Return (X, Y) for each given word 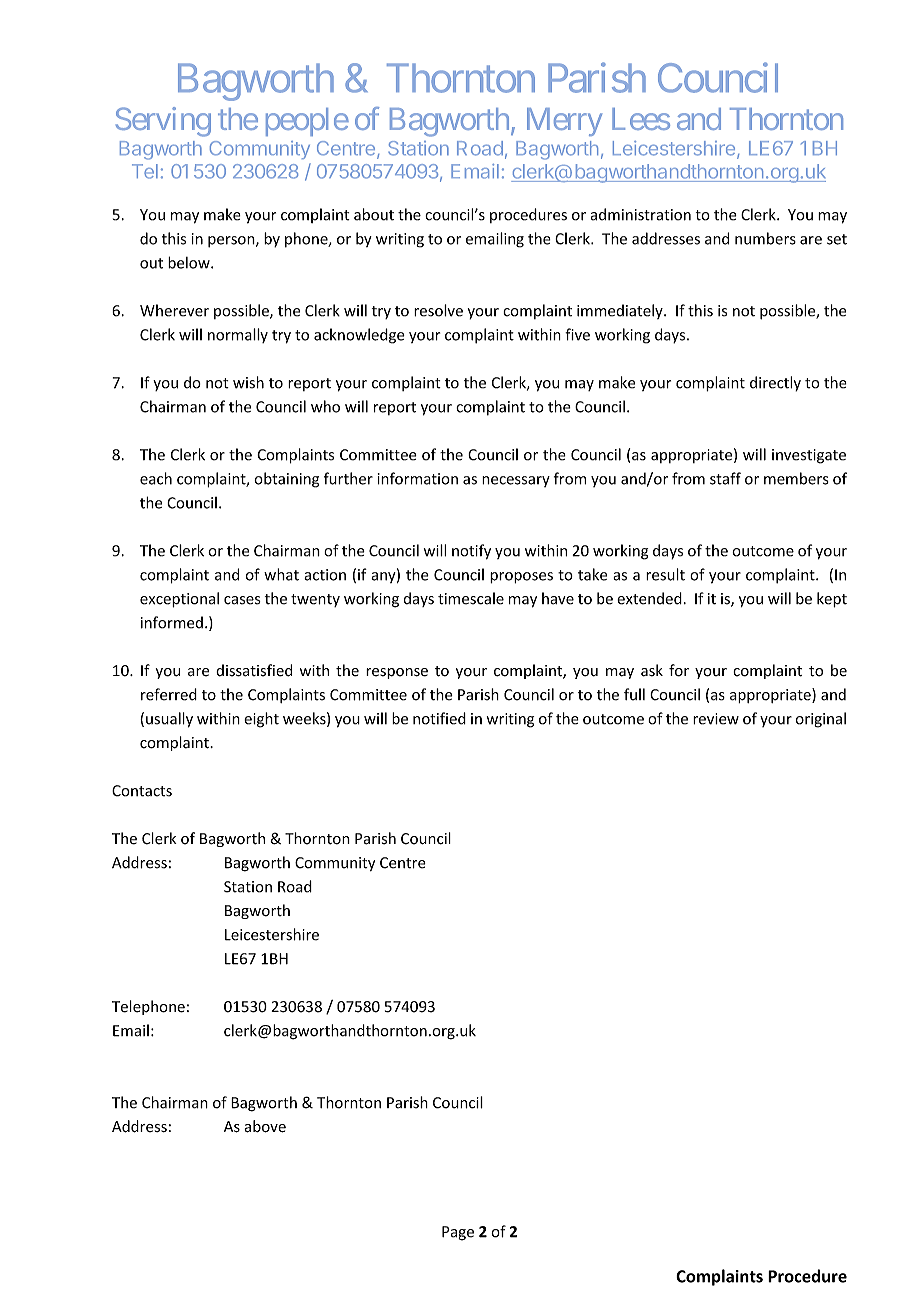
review (716, 719)
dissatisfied (254, 670)
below (190, 262)
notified (439, 718)
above (265, 1126)
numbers (765, 238)
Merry (564, 122)
